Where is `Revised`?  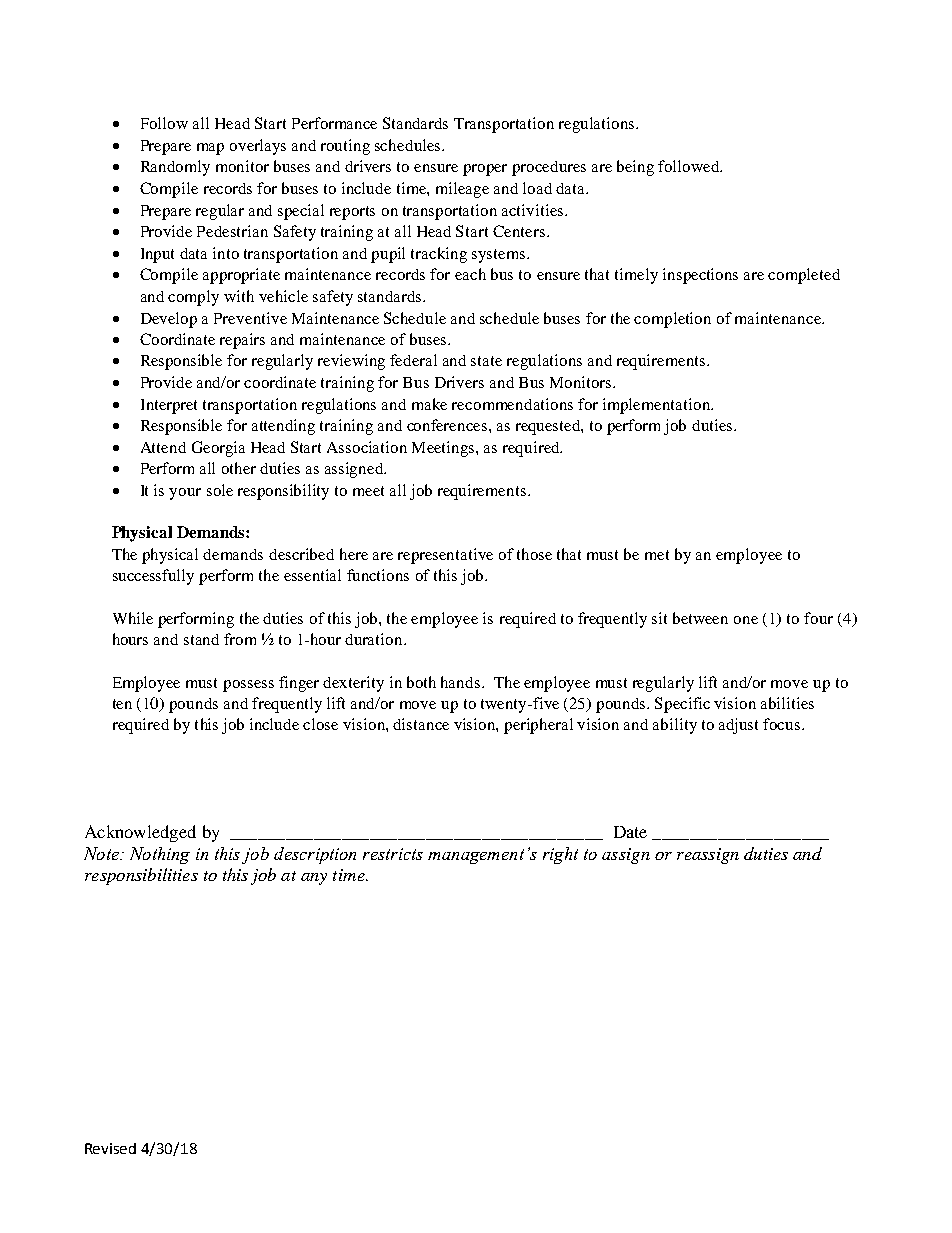 Revised is located at coordinates (110, 1148).
